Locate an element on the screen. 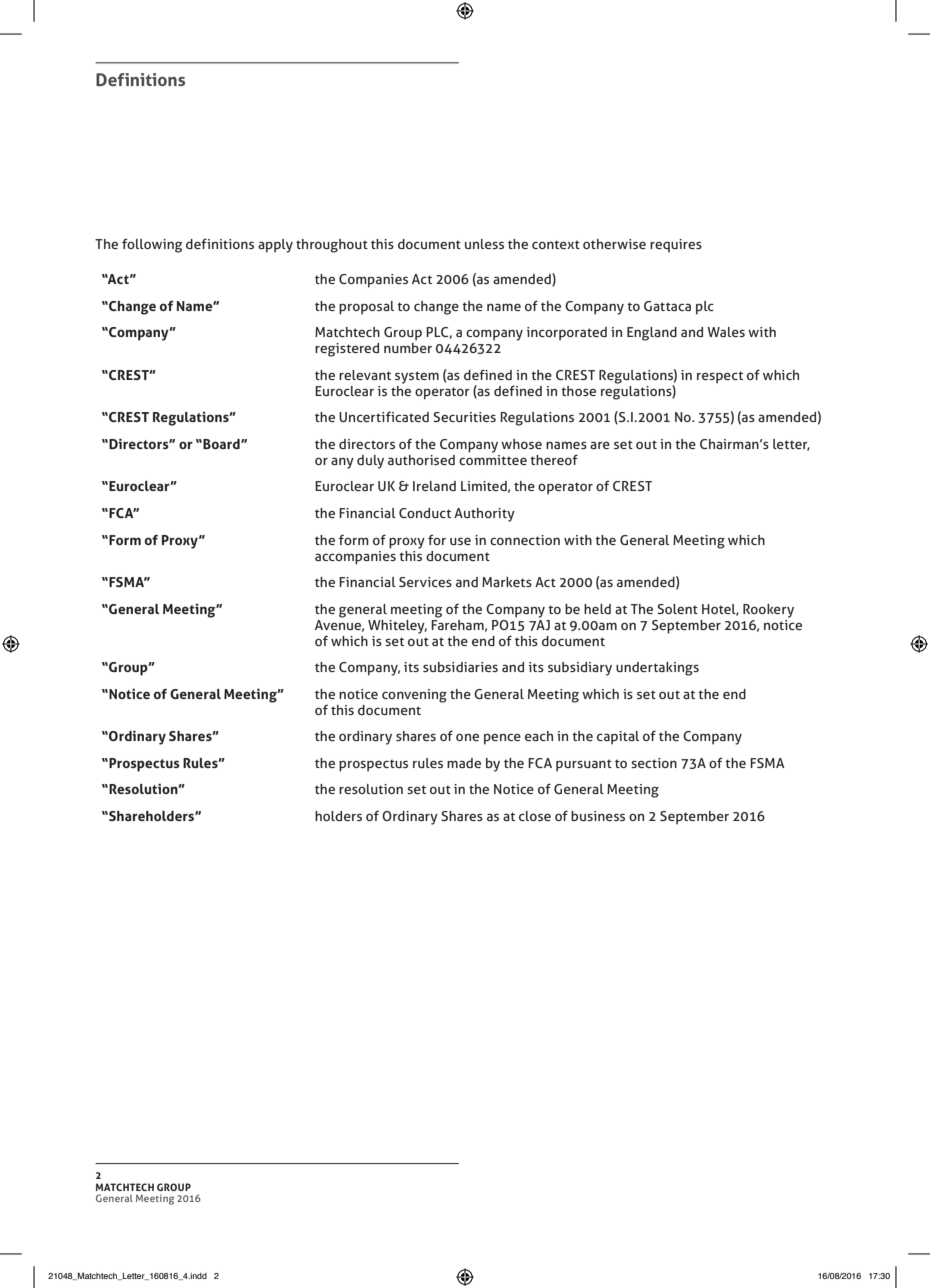 The height and width of the screenshot is (1288, 930). respect is located at coordinates (720, 377).
